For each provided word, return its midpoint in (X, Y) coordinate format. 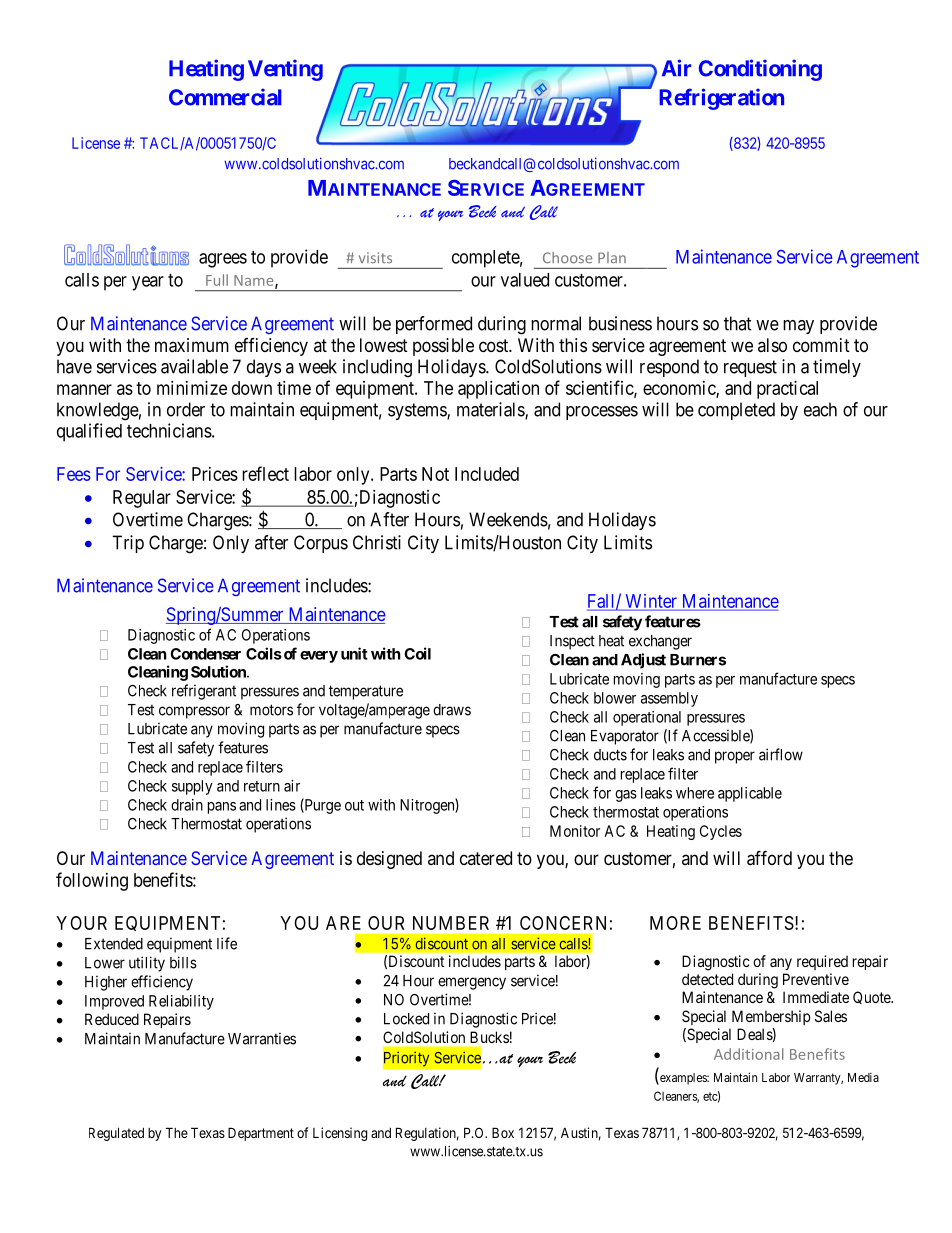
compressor (194, 712)
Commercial (225, 97)
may (798, 327)
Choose (567, 258)
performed (434, 325)
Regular (142, 499)
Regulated (116, 1134)
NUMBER (451, 923)
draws (452, 710)
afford (769, 858)
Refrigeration (721, 99)
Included (487, 474)
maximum (192, 345)
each (820, 409)
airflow (781, 754)
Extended (114, 944)
